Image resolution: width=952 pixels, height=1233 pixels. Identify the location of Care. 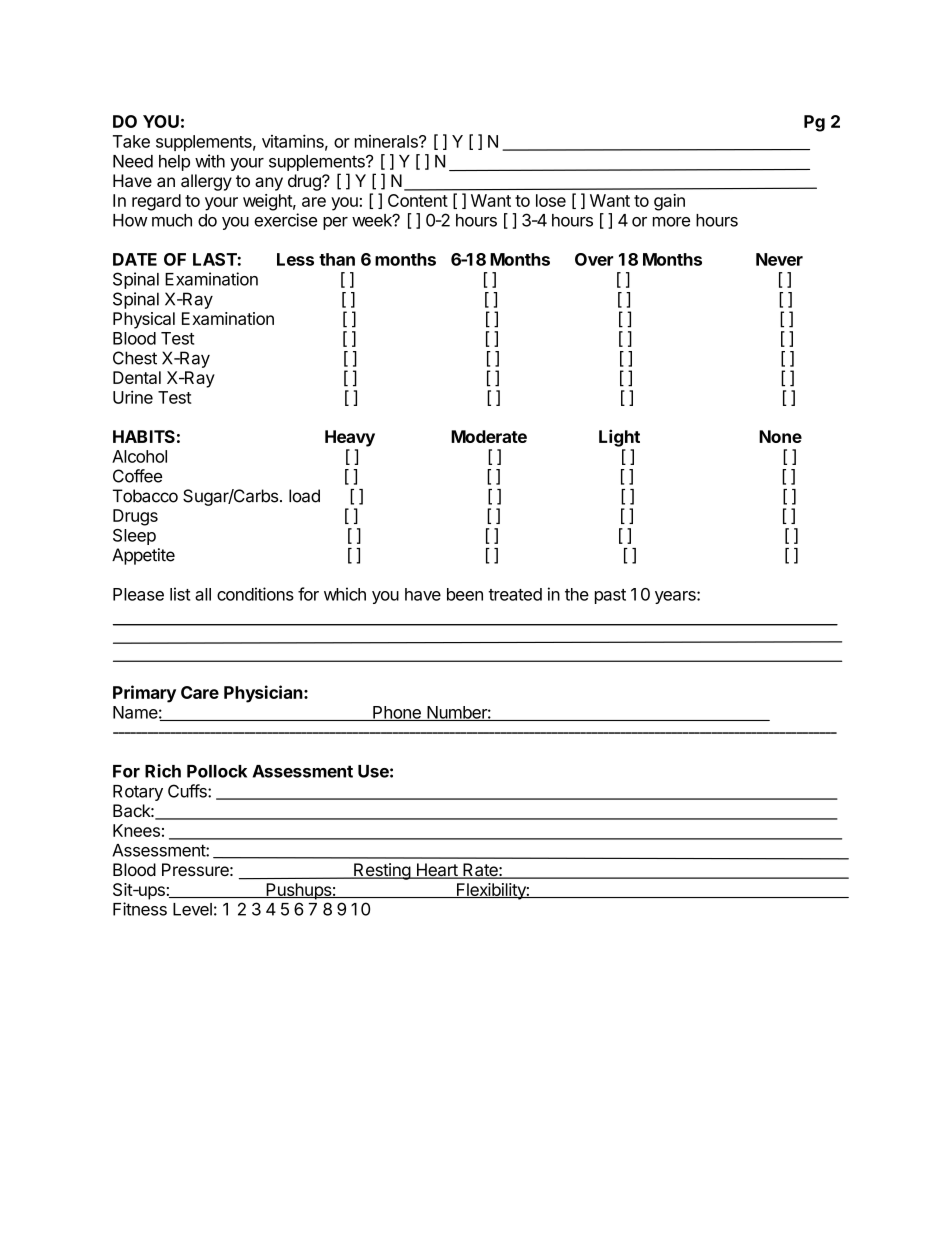
(200, 692).
